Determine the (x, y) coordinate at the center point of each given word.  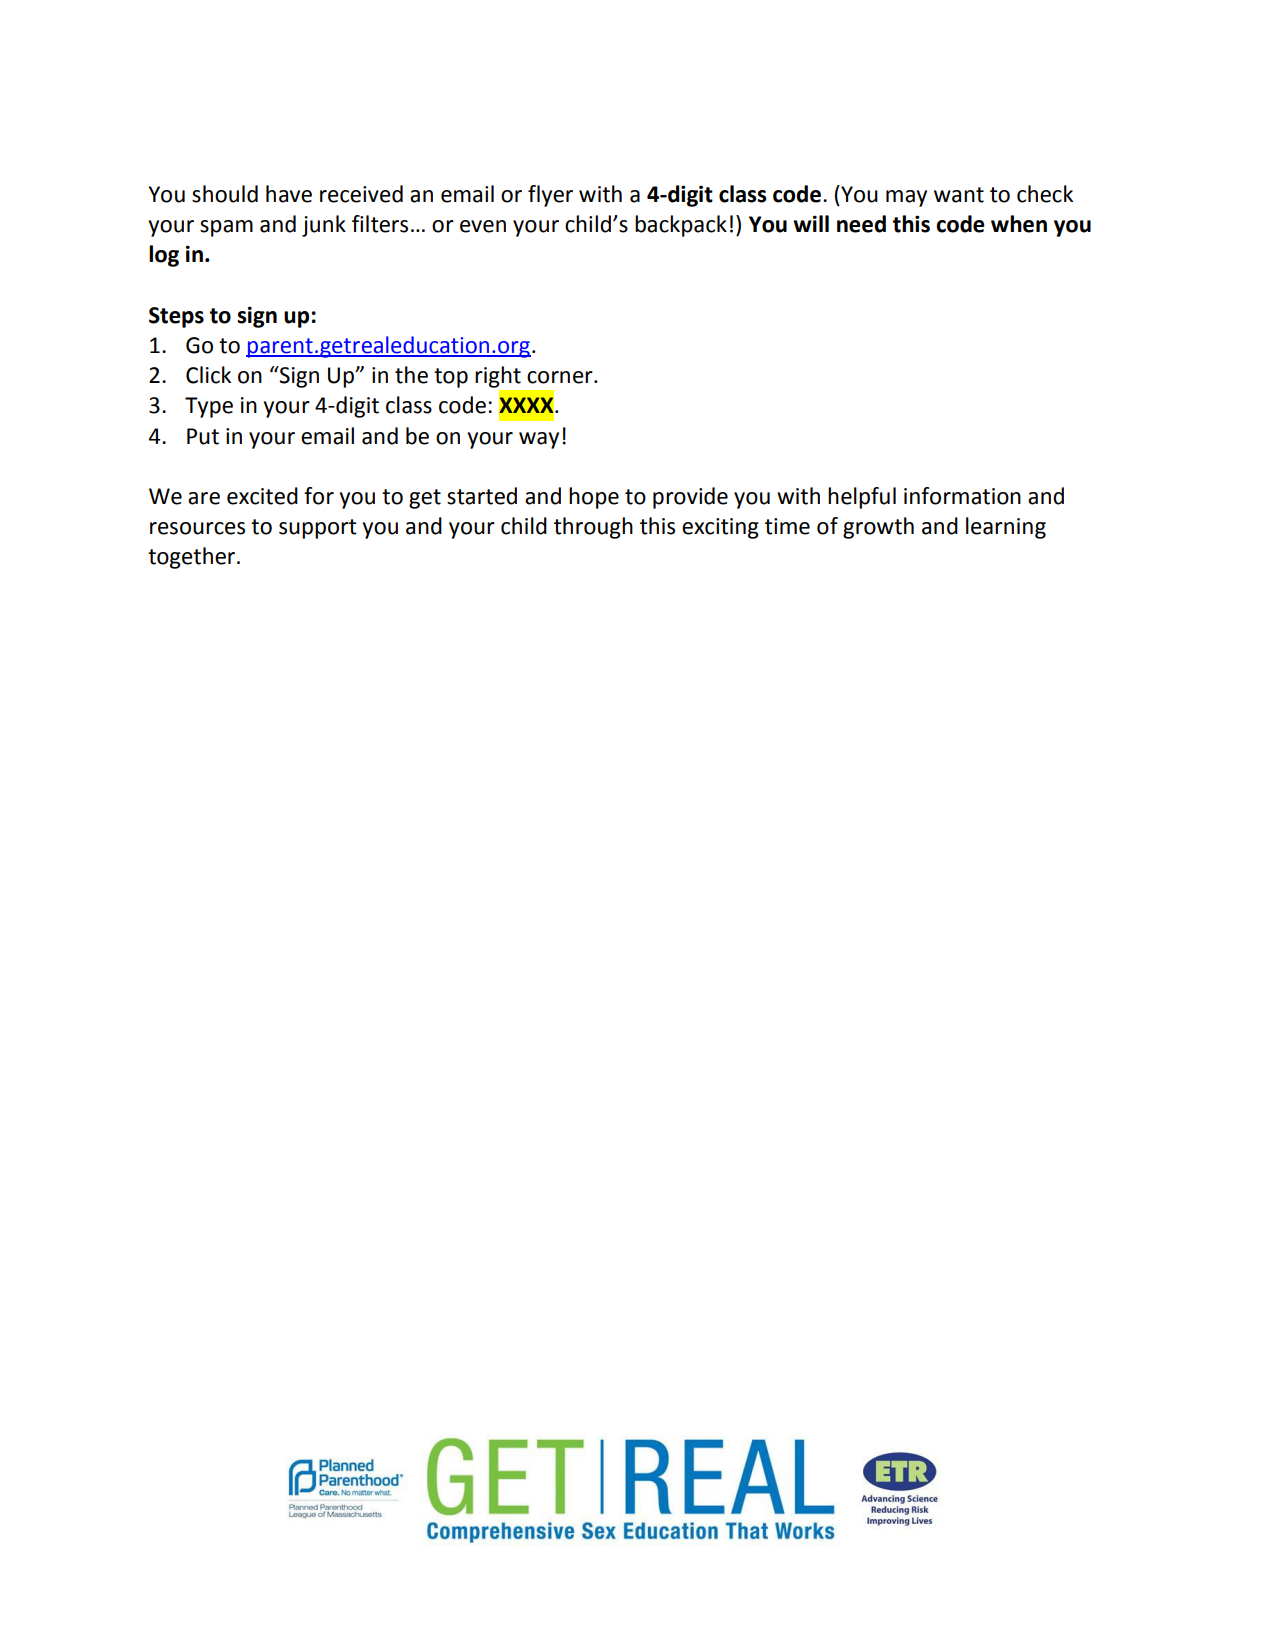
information (962, 496)
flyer (550, 196)
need (861, 224)
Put (203, 436)
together (193, 558)
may (906, 198)
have (289, 194)
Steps (176, 317)
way (539, 440)
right (498, 377)
